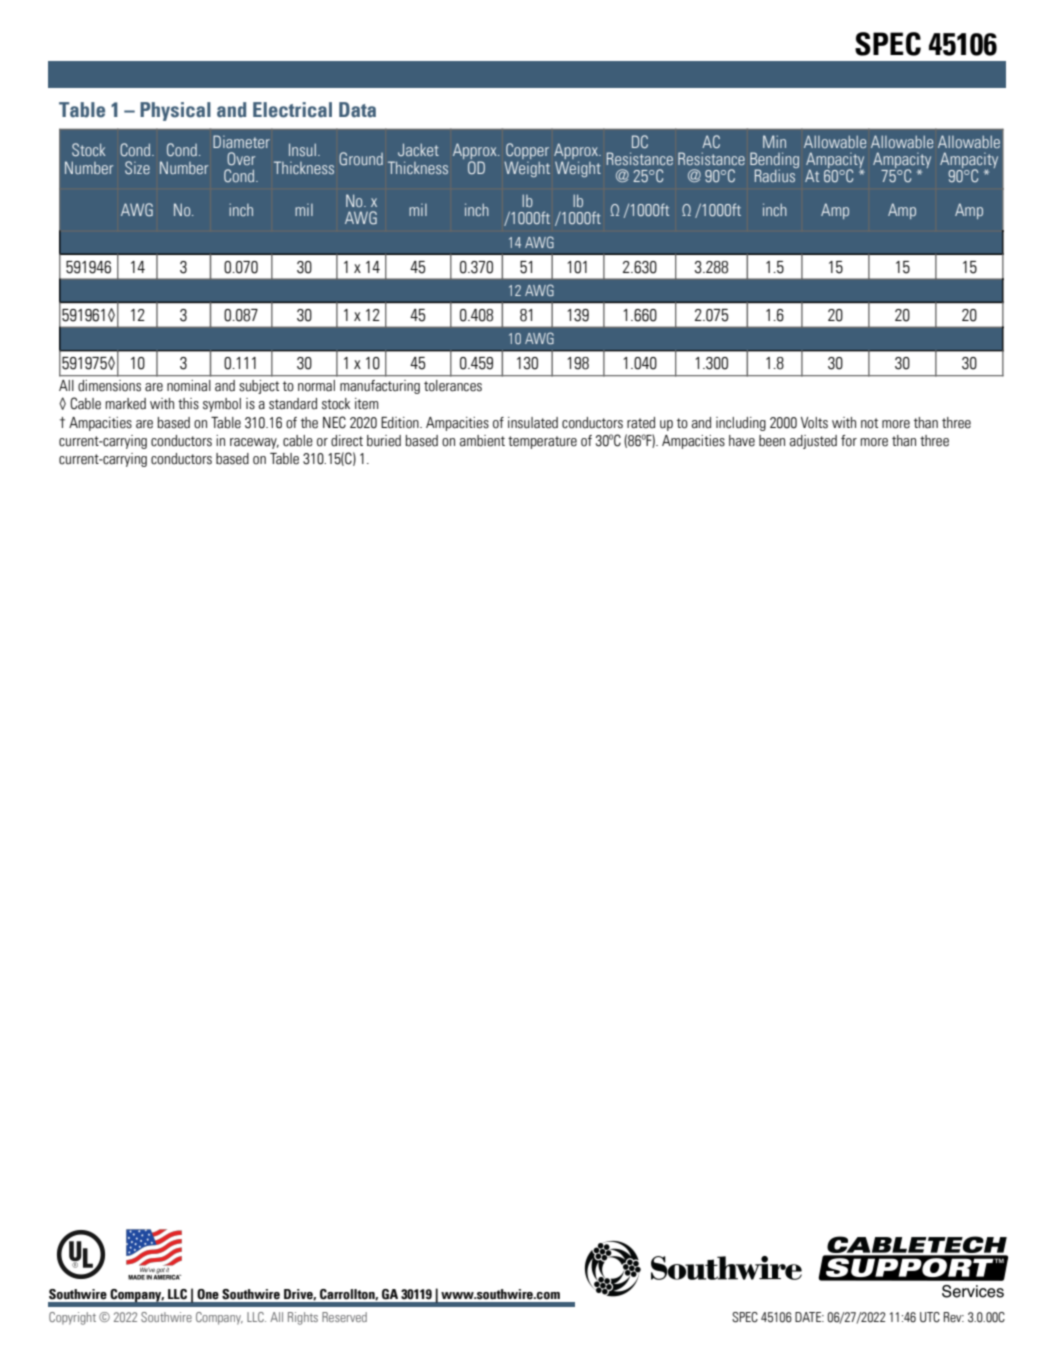  I want to click on Copyright, so click(72, 1318).
